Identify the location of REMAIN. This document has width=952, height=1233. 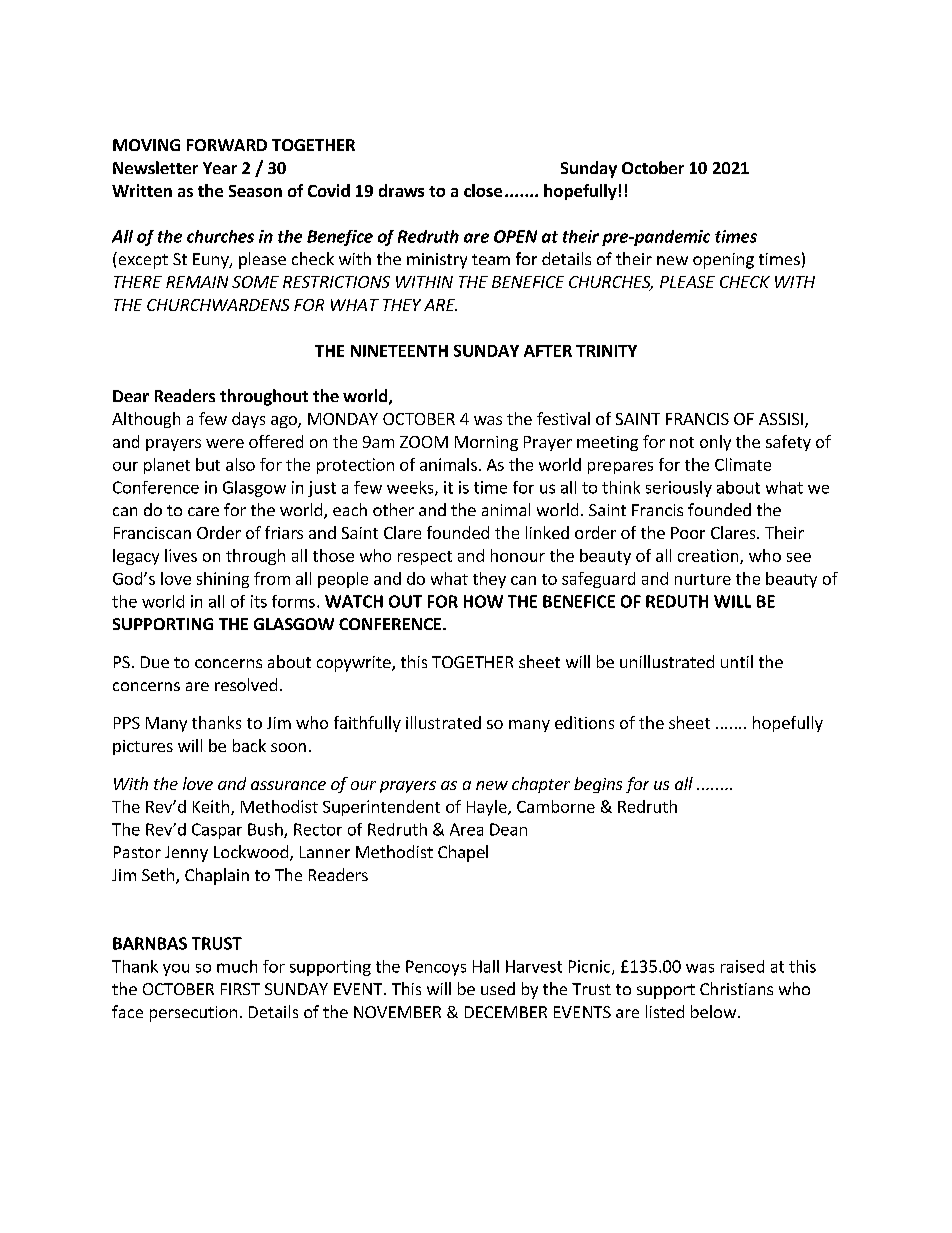
(197, 282).
